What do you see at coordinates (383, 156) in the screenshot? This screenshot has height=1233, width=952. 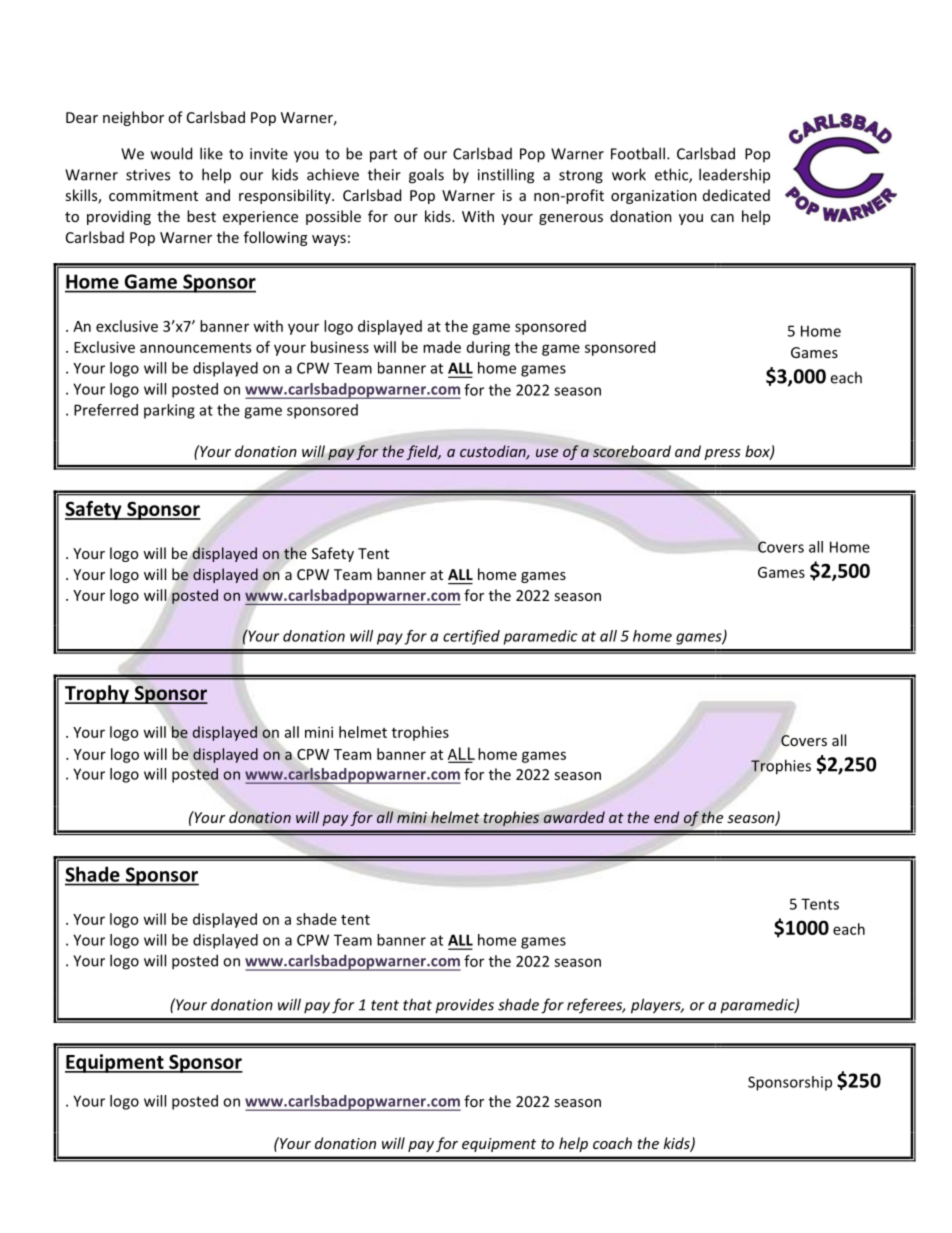 I see `part` at bounding box center [383, 156].
